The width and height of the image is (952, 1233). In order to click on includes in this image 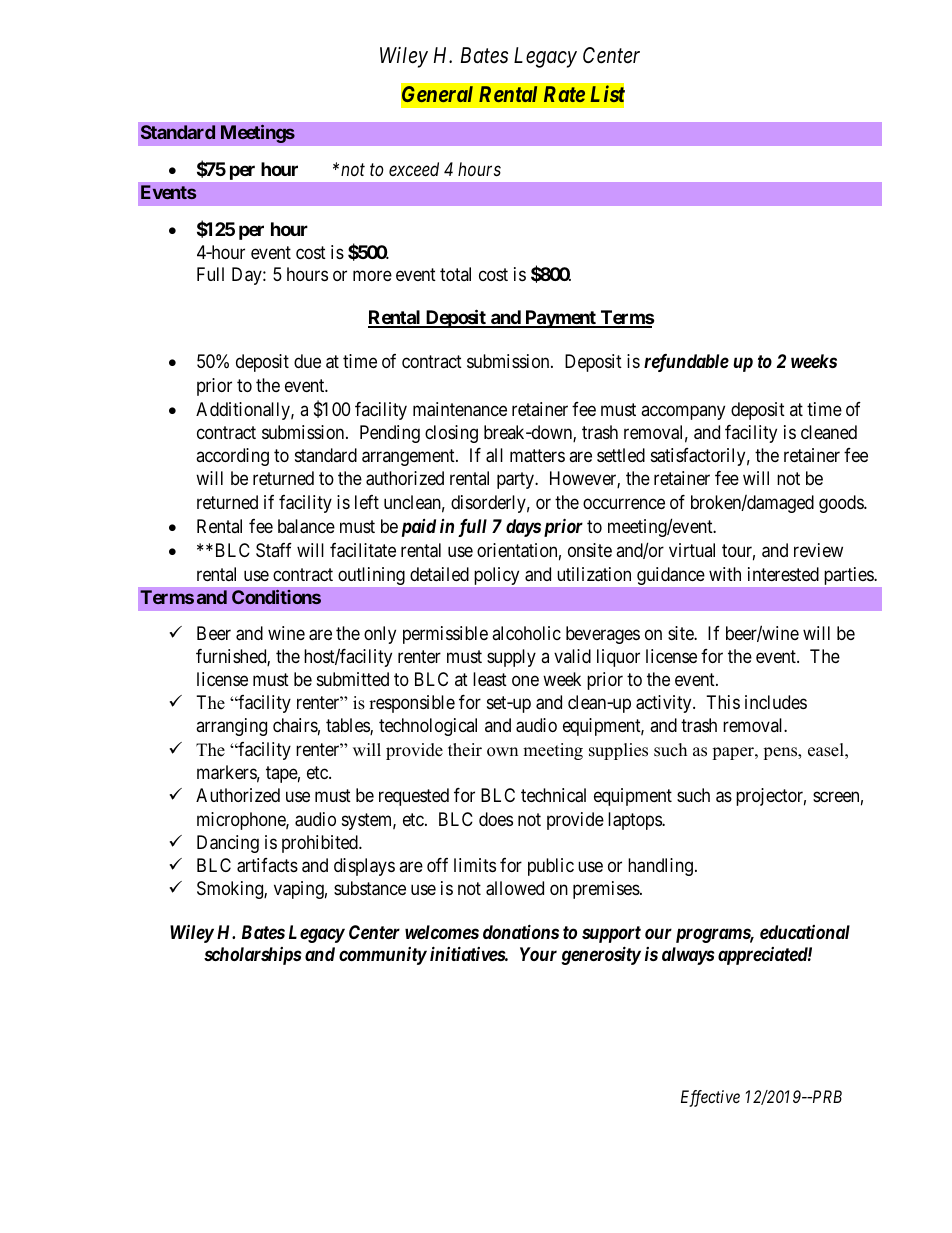, I will do `click(776, 702)`.
